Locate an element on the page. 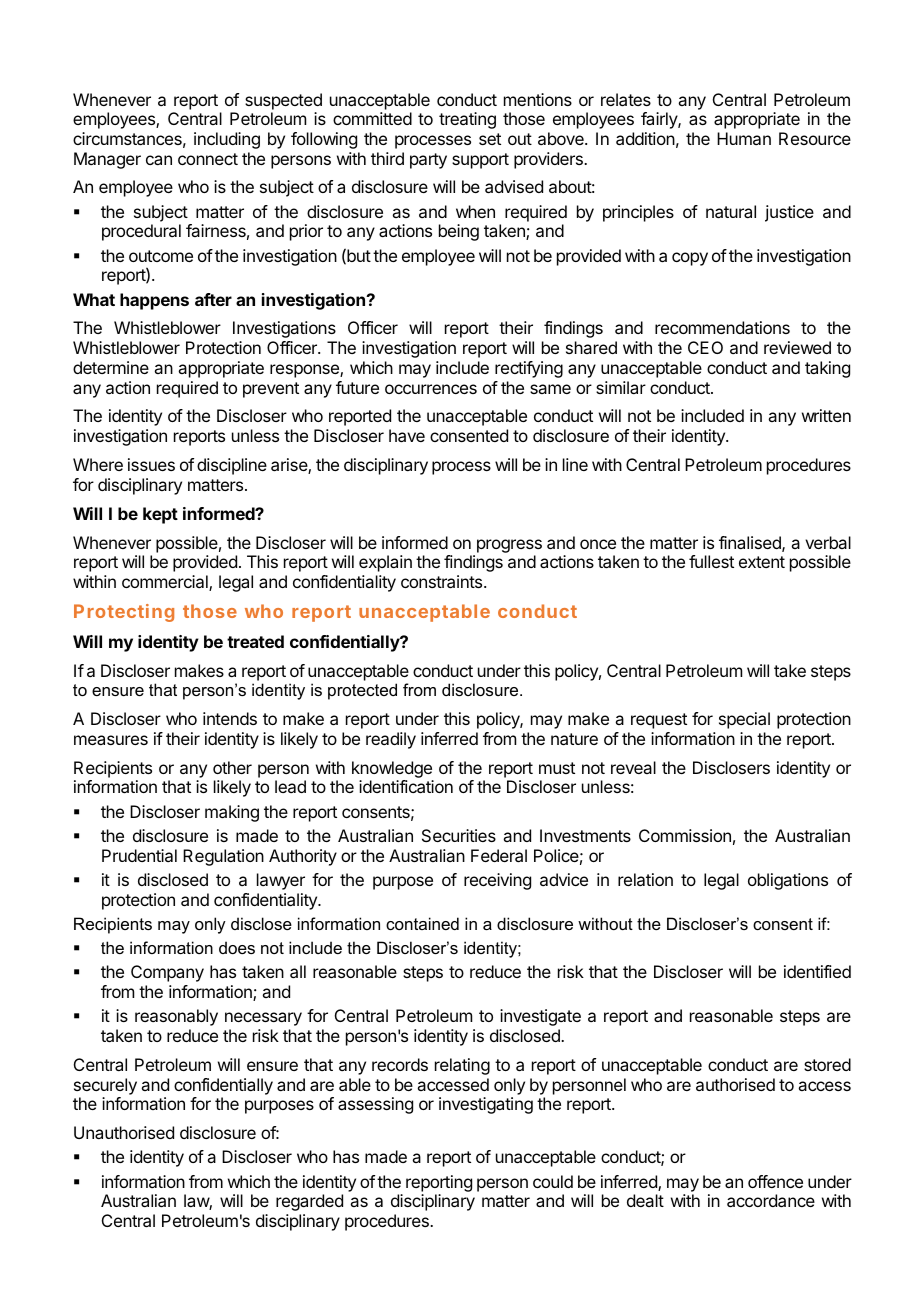 This document has width=924, height=1308. can is located at coordinates (159, 160).
